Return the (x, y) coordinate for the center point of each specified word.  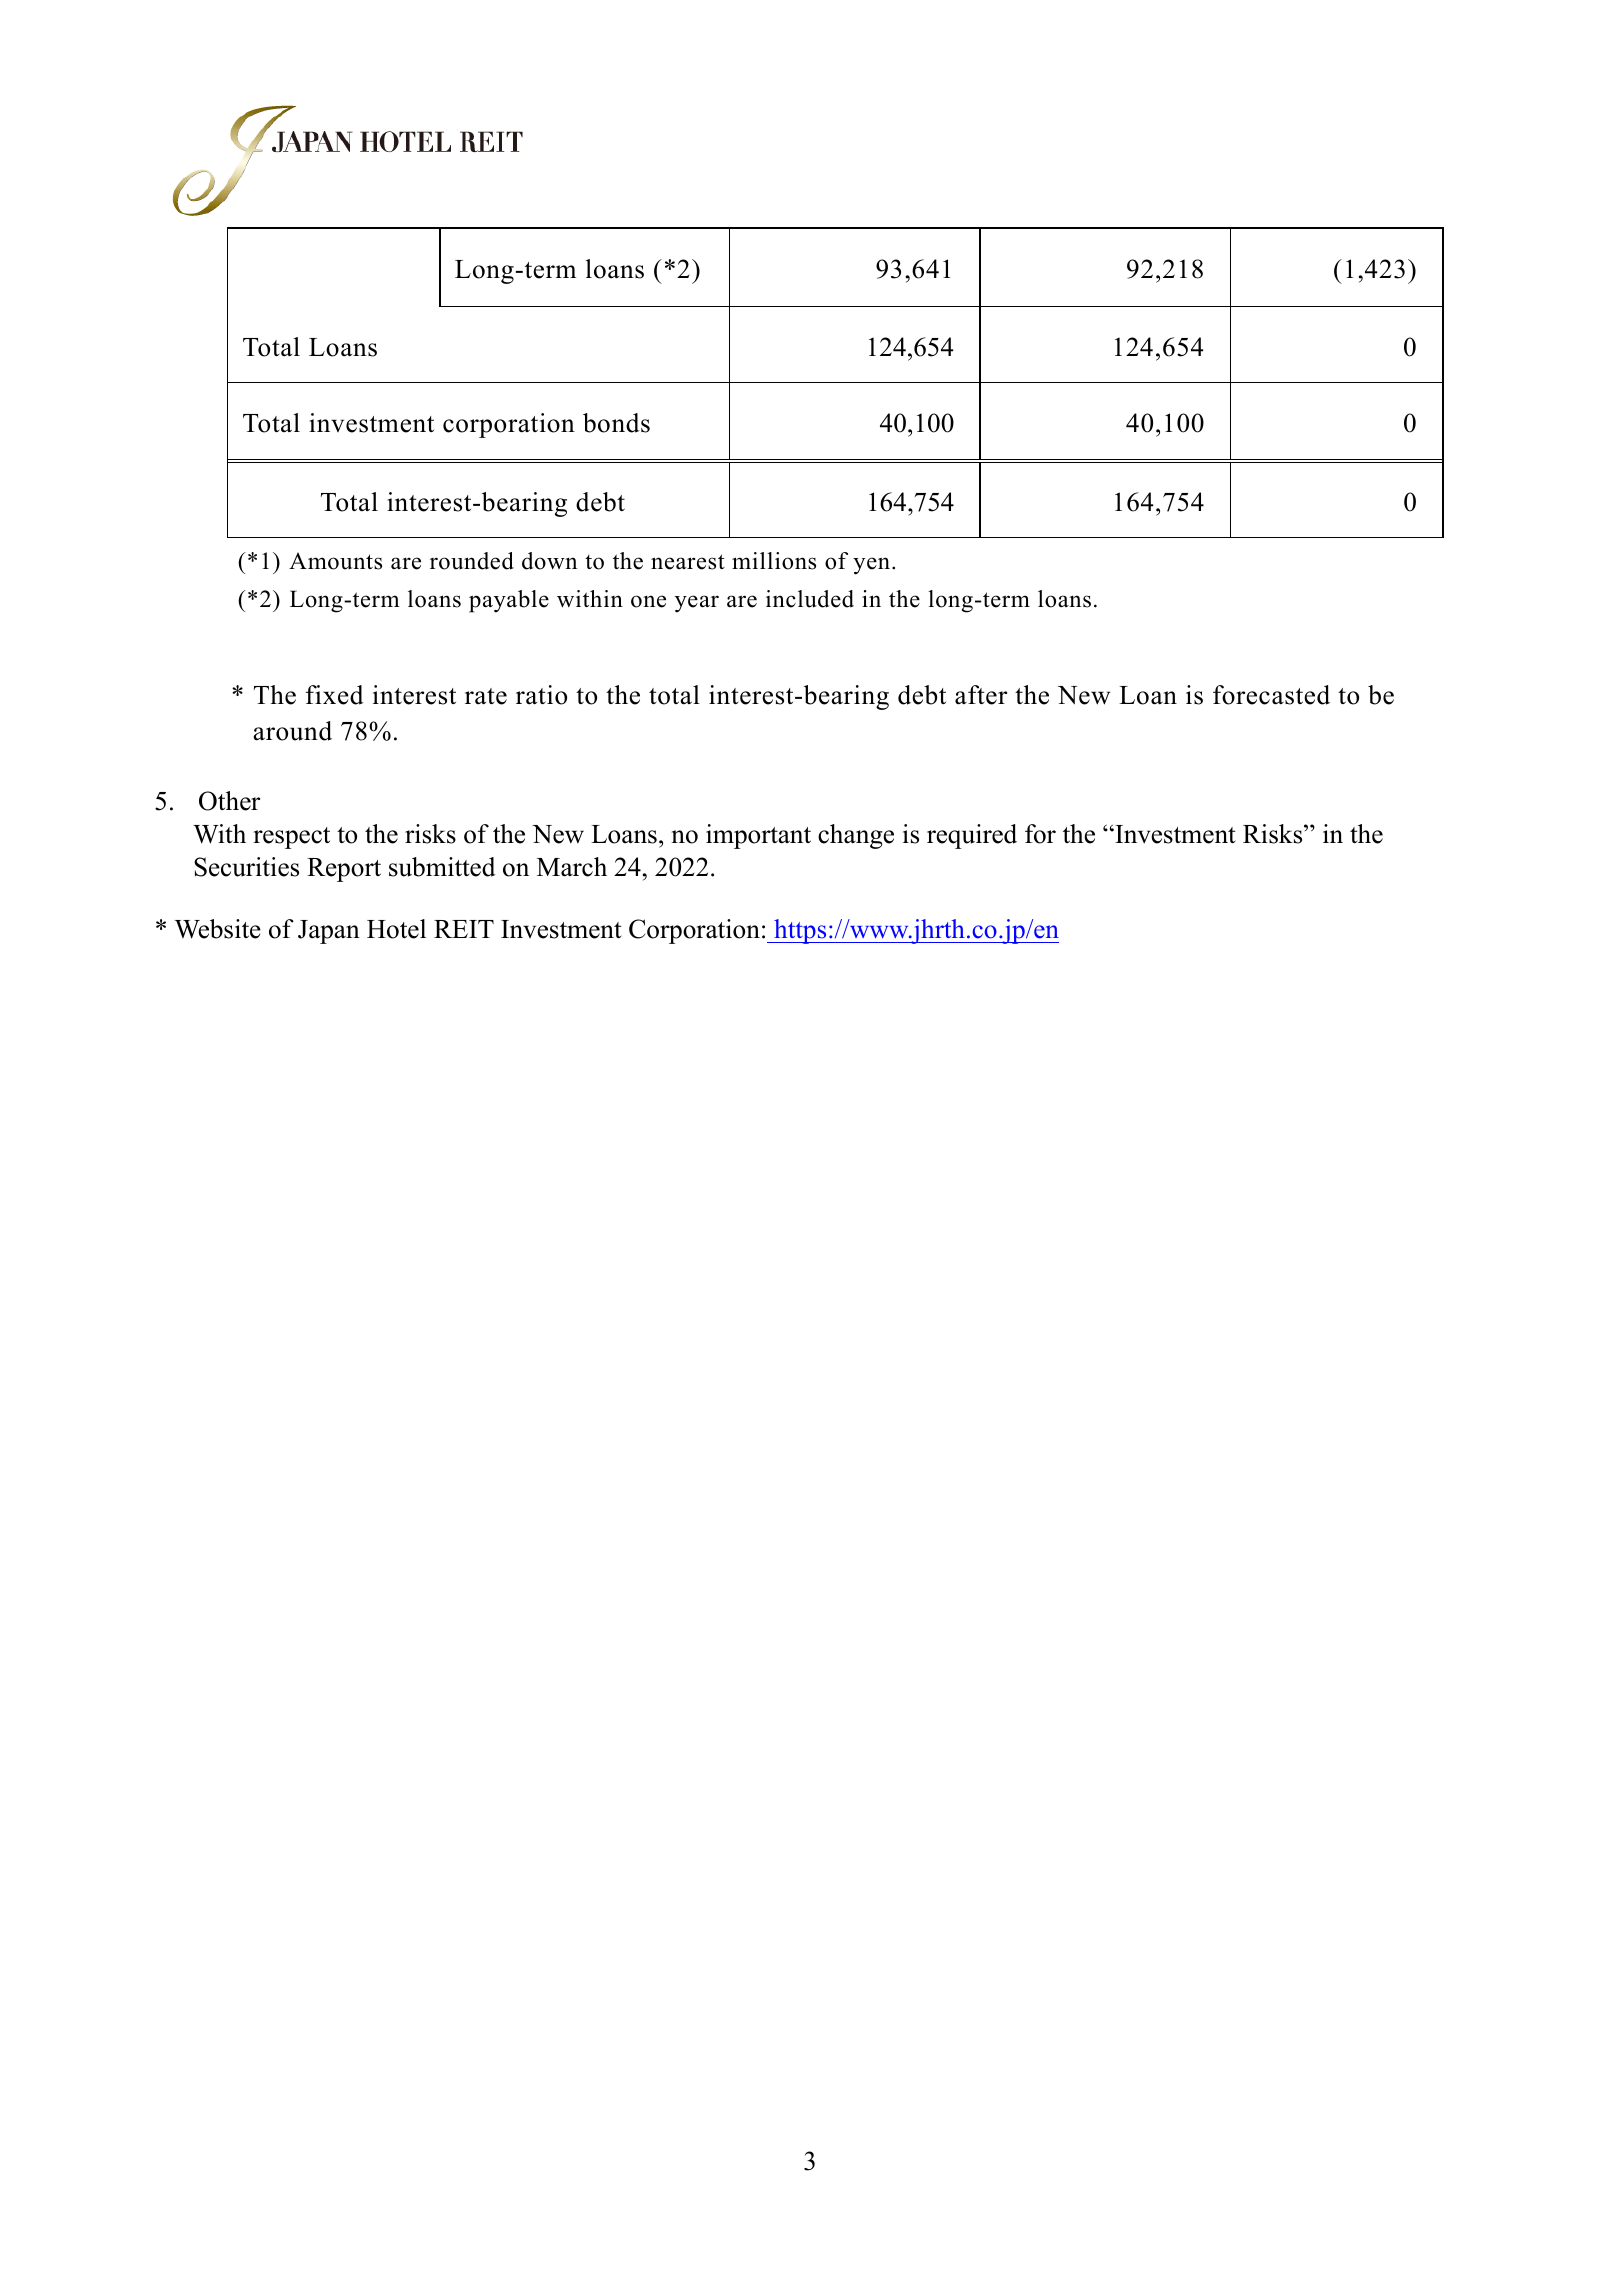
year (697, 604)
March (572, 867)
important (758, 836)
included (810, 599)
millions (774, 561)
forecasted (1271, 695)
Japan (329, 932)
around (292, 731)
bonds (616, 423)
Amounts (335, 561)
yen (871, 566)
